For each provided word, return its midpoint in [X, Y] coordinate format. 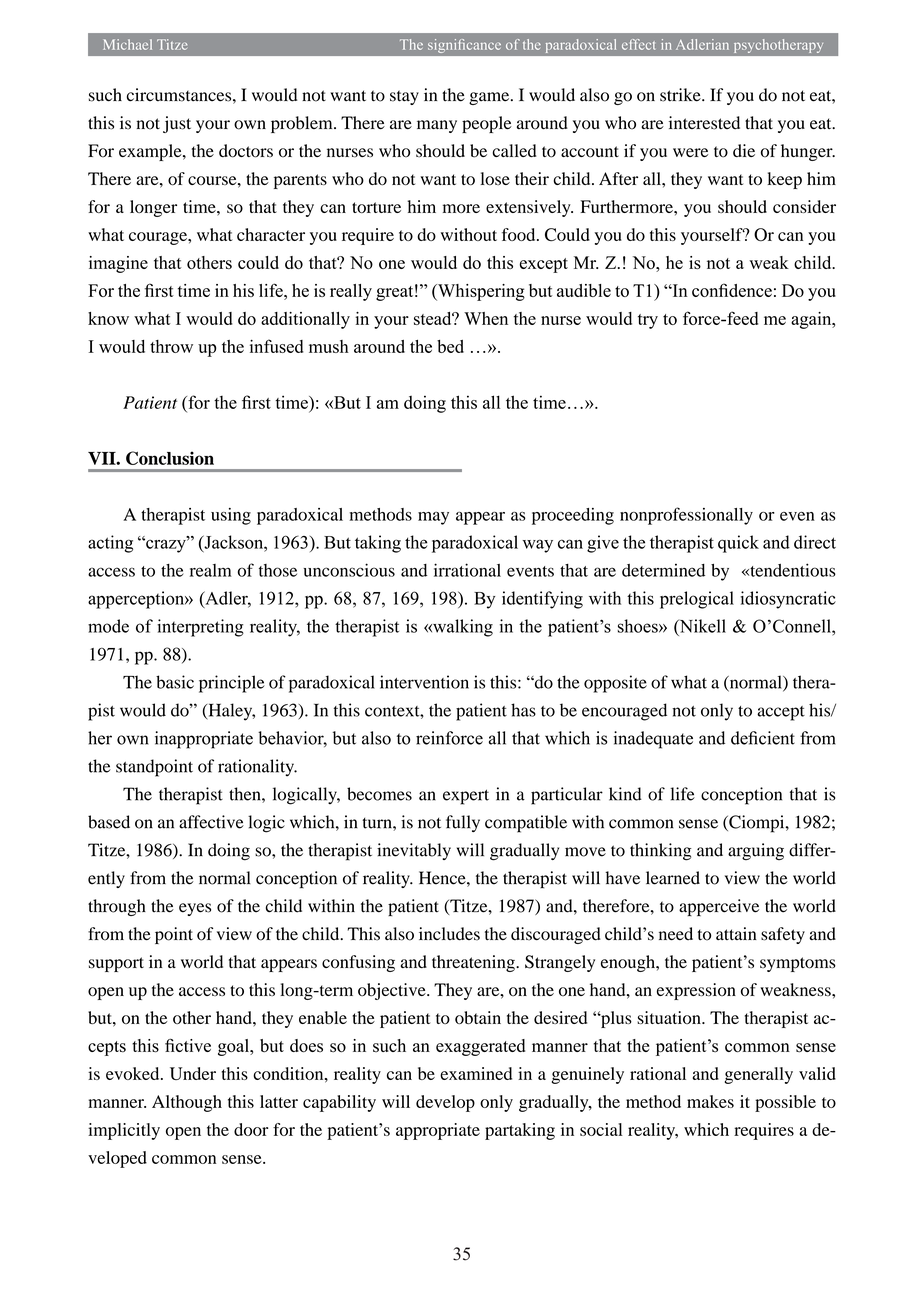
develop [445, 1103]
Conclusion [170, 458]
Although [187, 1103]
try [648, 321]
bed [450, 346]
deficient [763, 738]
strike [681, 95]
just [177, 124]
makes [710, 1101]
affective [211, 822]
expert [466, 797]
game [490, 98]
